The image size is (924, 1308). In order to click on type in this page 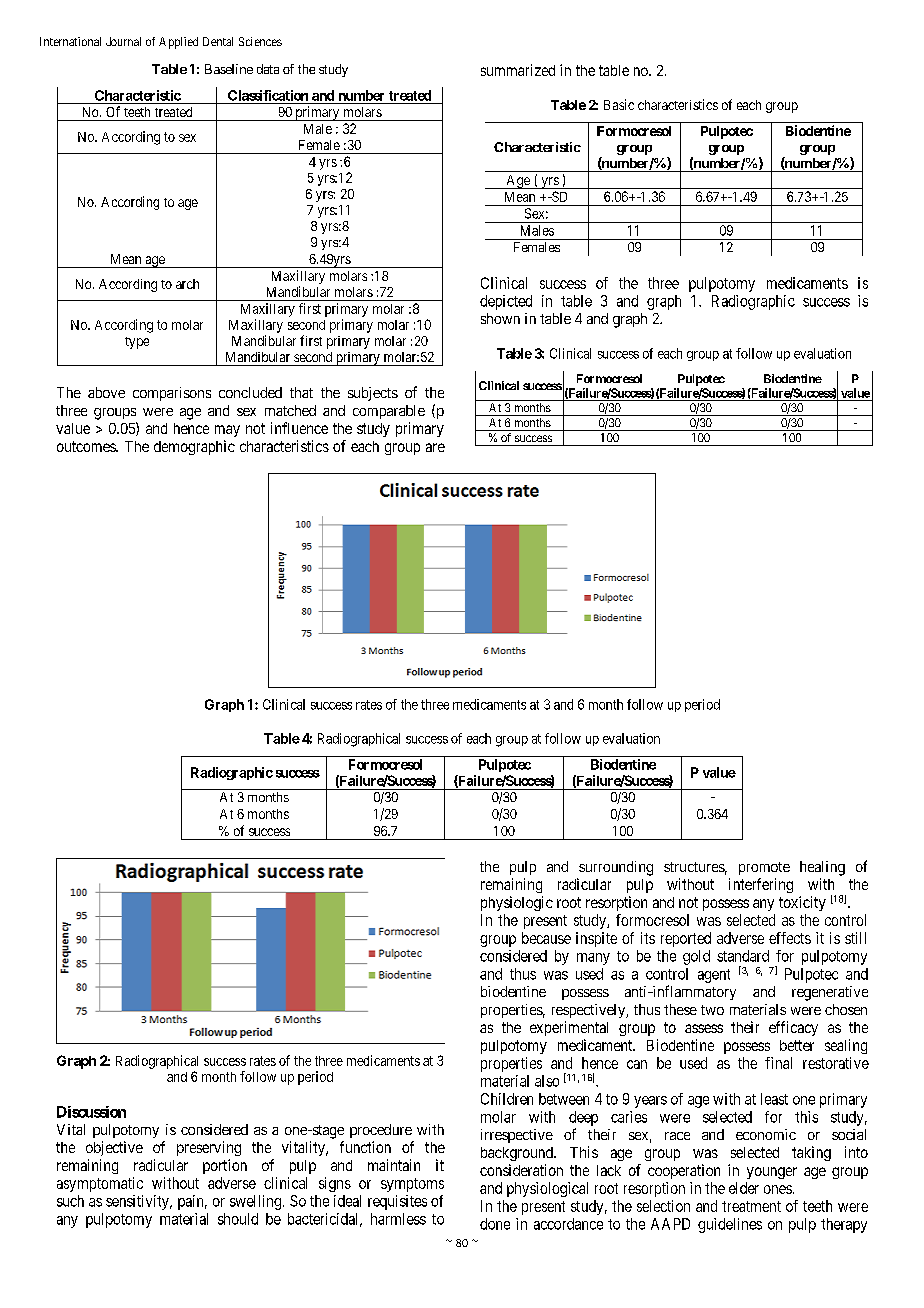, I will do `click(137, 343)`.
